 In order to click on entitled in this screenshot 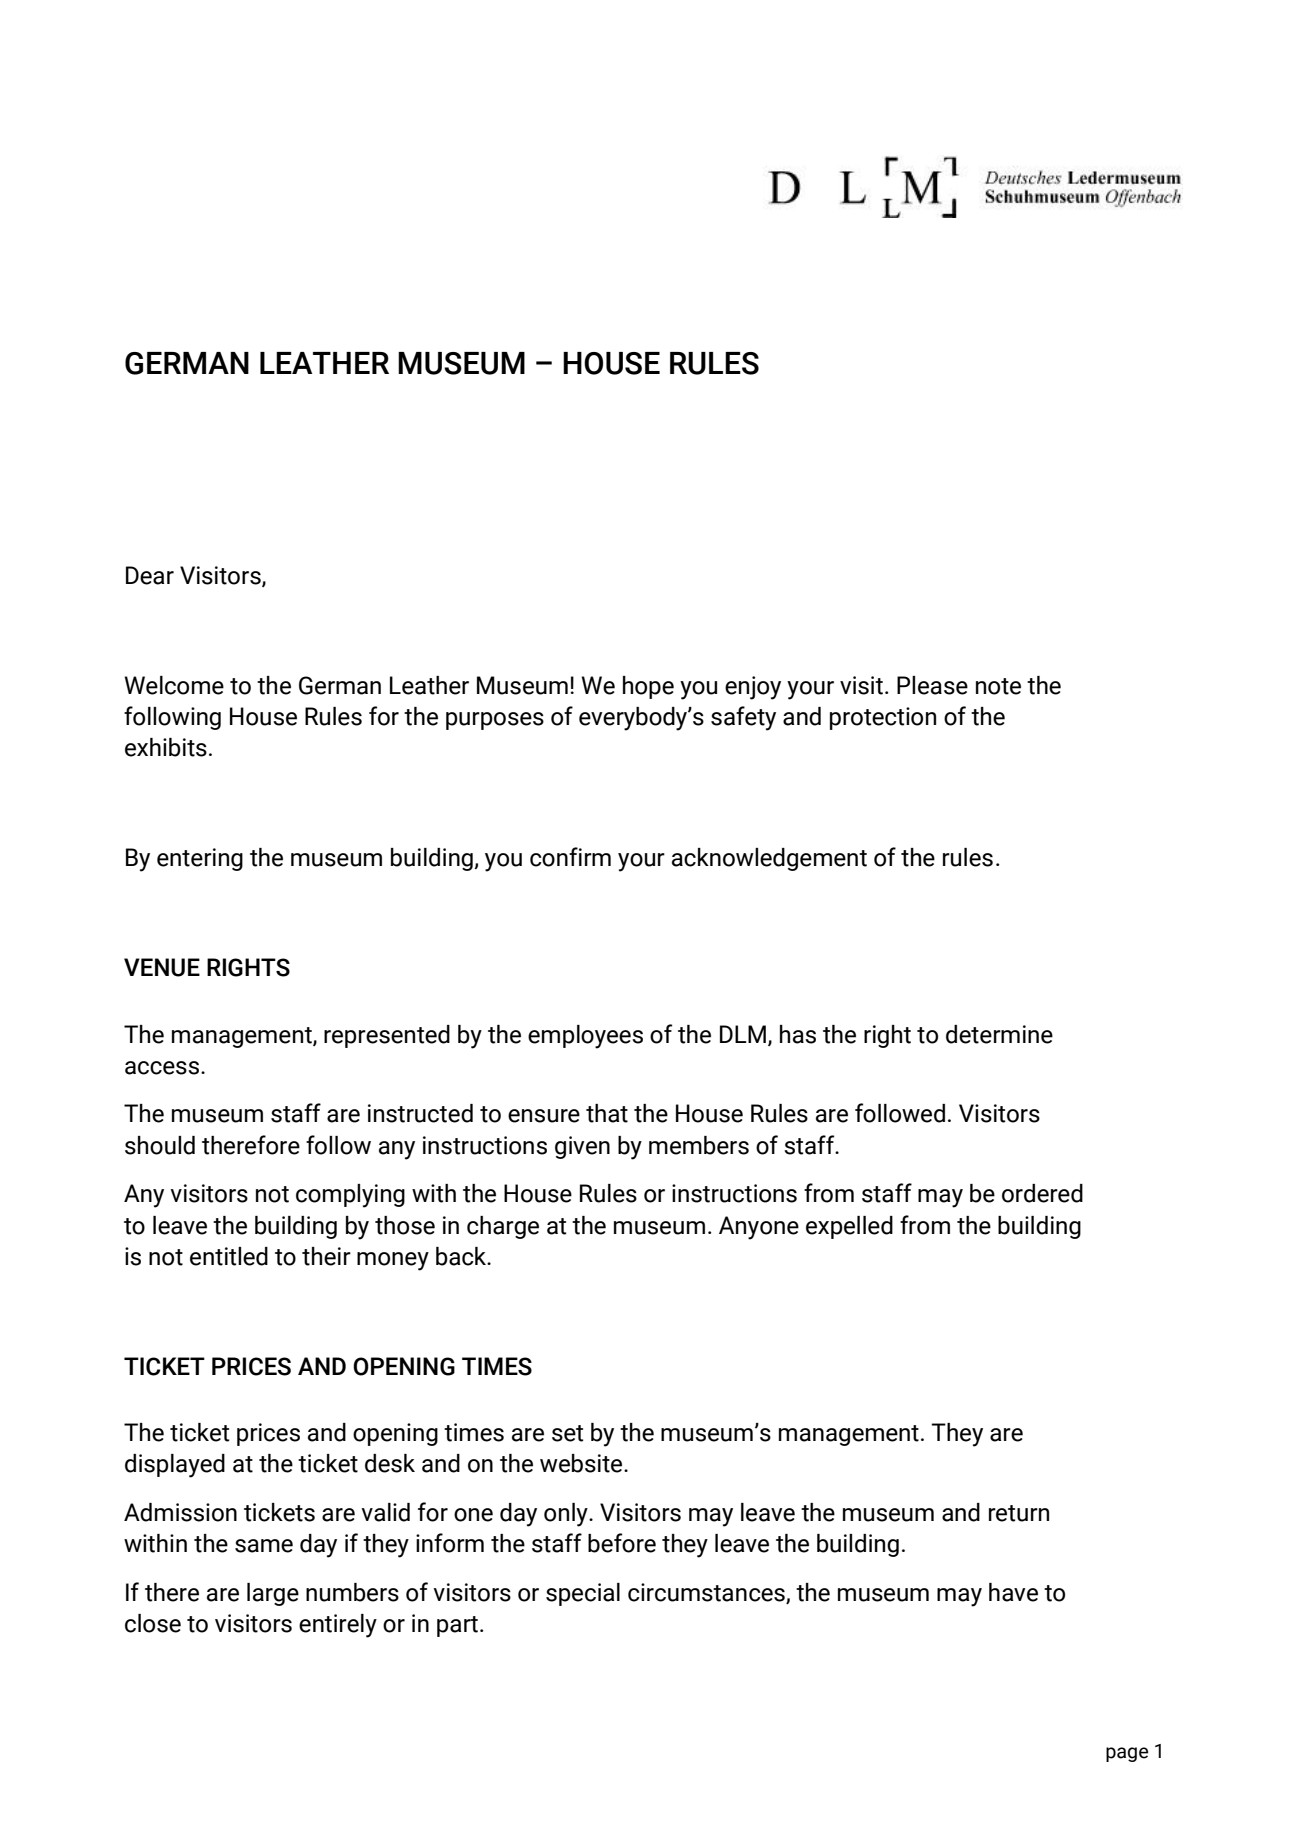, I will do `click(229, 1256)`.
